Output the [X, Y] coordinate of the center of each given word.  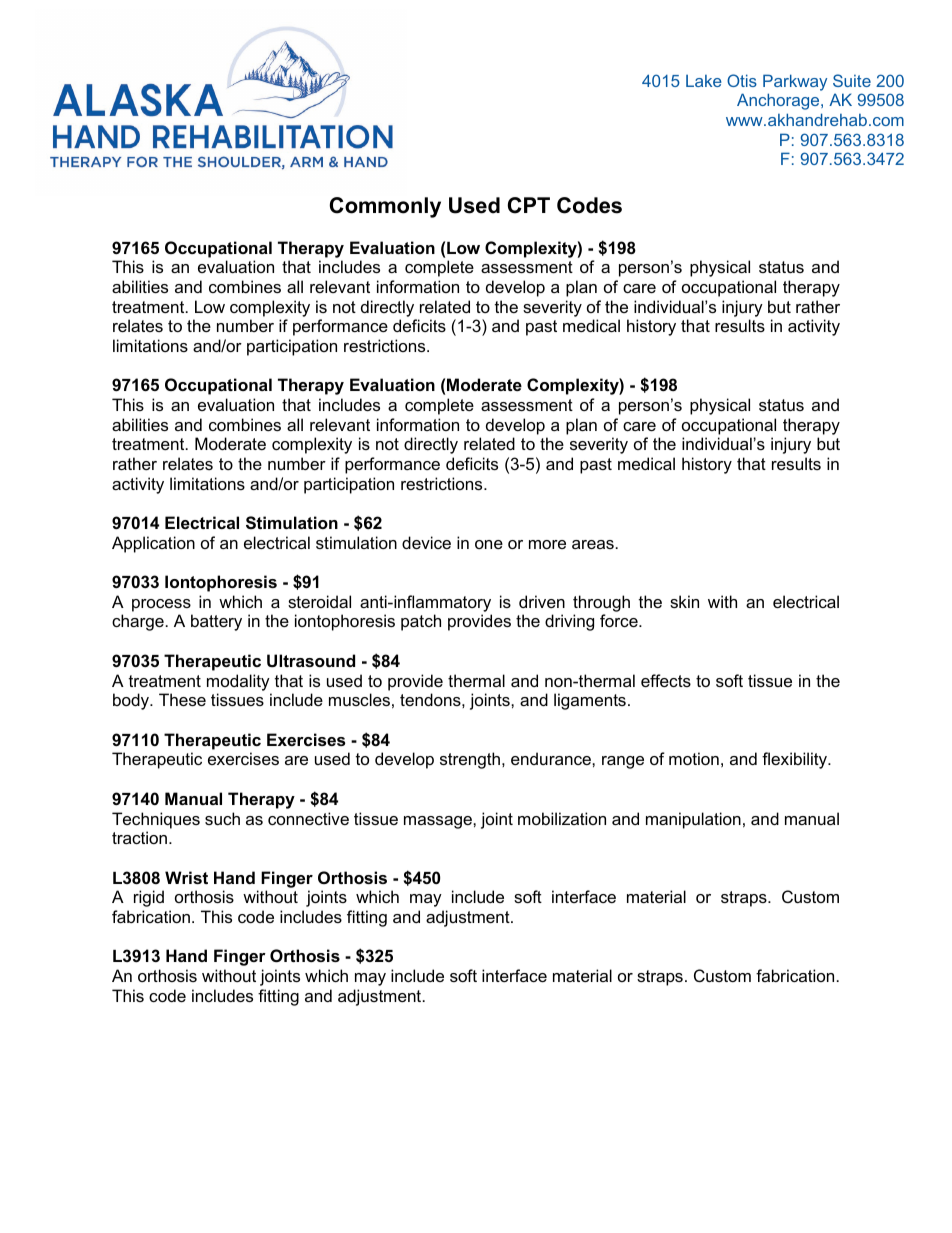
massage [439, 822]
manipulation [693, 820]
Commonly [385, 207]
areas [593, 544]
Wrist [186, 877]
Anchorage [779, 101]
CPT [529, 205]
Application [153, 544]
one [489, 544]
